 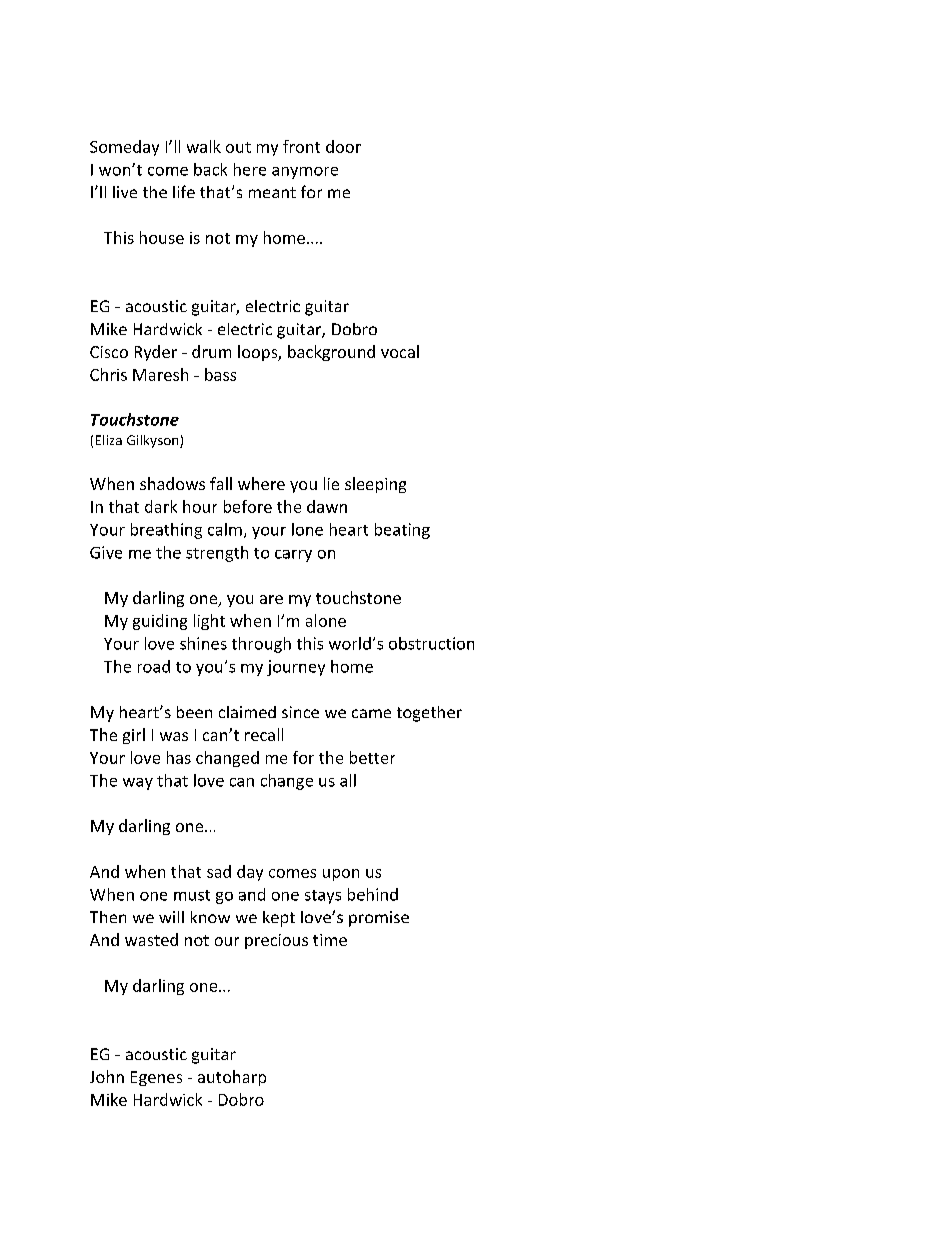 I want to click on door, so click(x=343, y=146).
